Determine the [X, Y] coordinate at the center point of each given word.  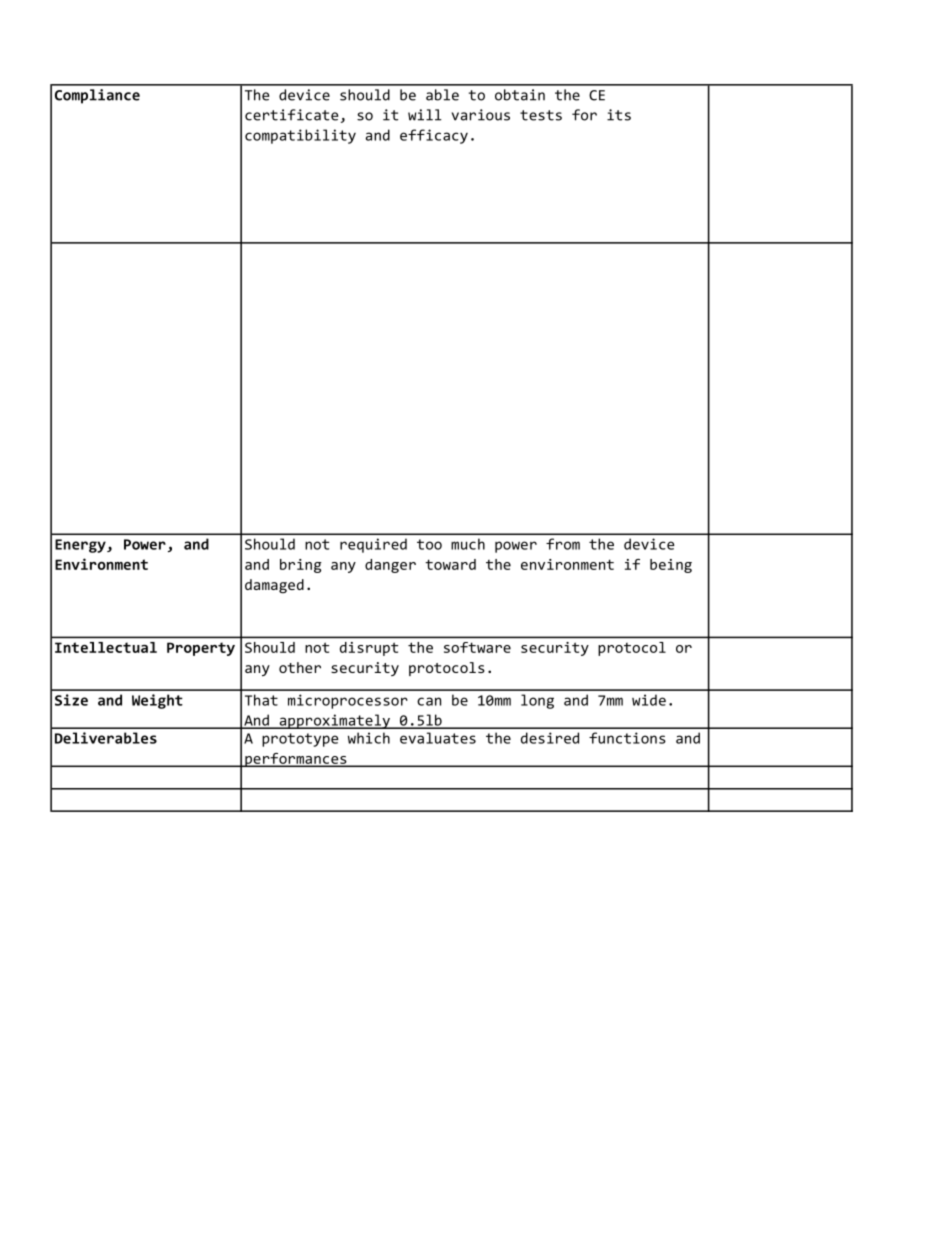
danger [390, 566]
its [619, 115]
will [425, 115]
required [373, 545]
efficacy [434, 136]
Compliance [97, 96]
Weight [157, 701]
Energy [81, 546]
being [671, 566]
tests [541, 115]
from [563, 544]
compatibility [300, 136]
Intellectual [106, 647]
